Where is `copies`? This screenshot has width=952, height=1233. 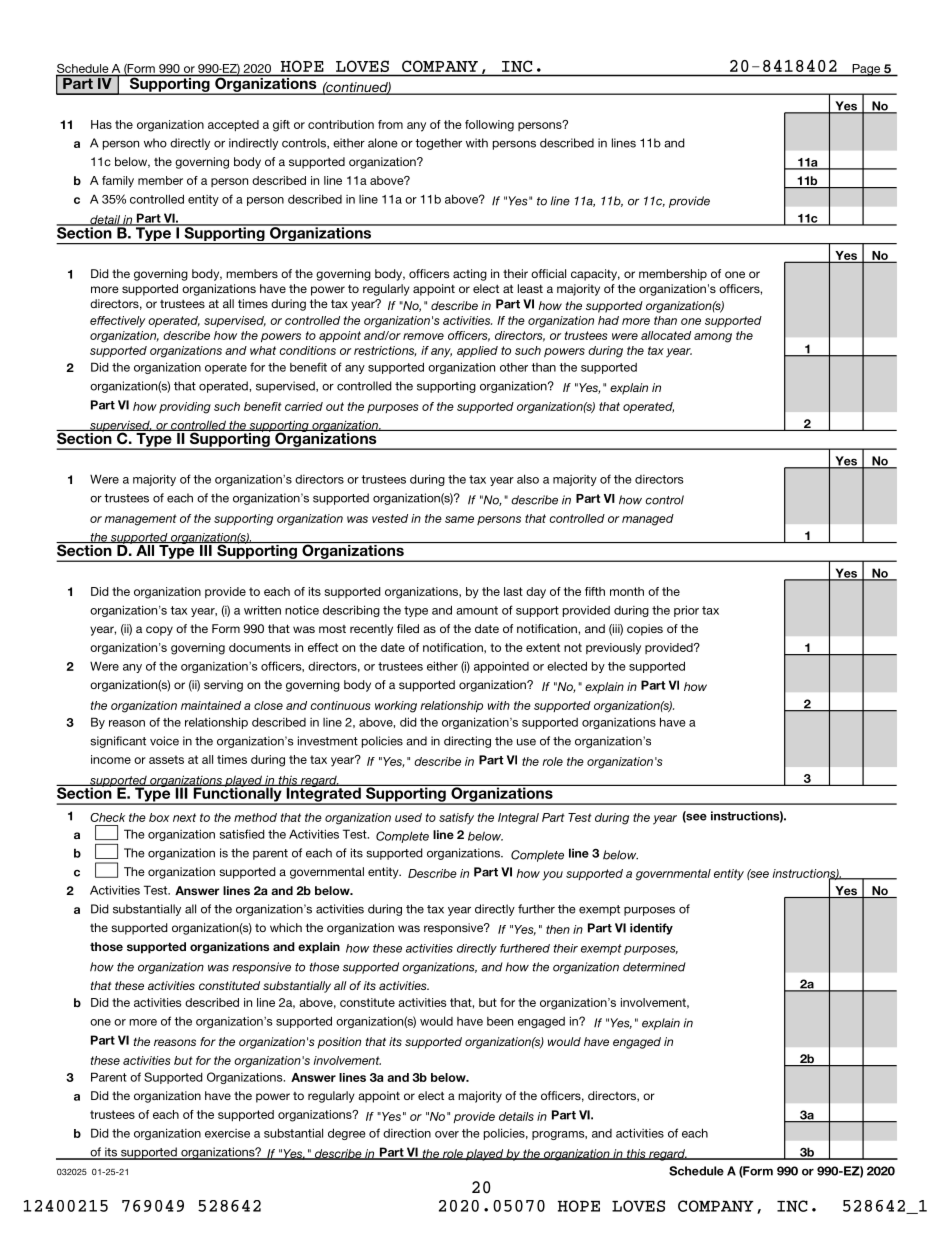
copies is located at coordinates (645, 630).
